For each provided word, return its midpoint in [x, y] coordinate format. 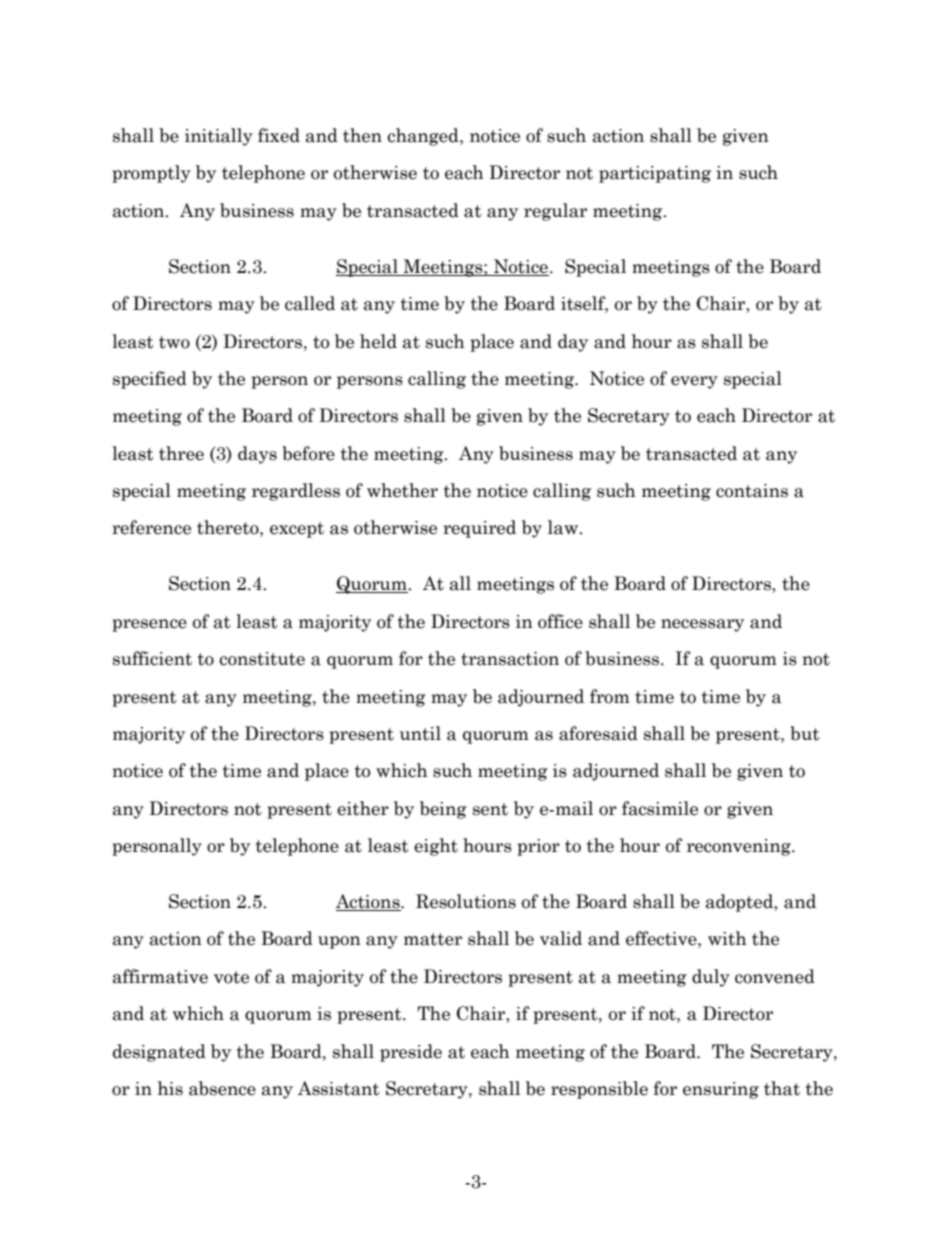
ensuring [721, 1090]
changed [424, 137]
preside [411, 1053]
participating [655, 174]
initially [219, 137]
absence [222, 1088]
